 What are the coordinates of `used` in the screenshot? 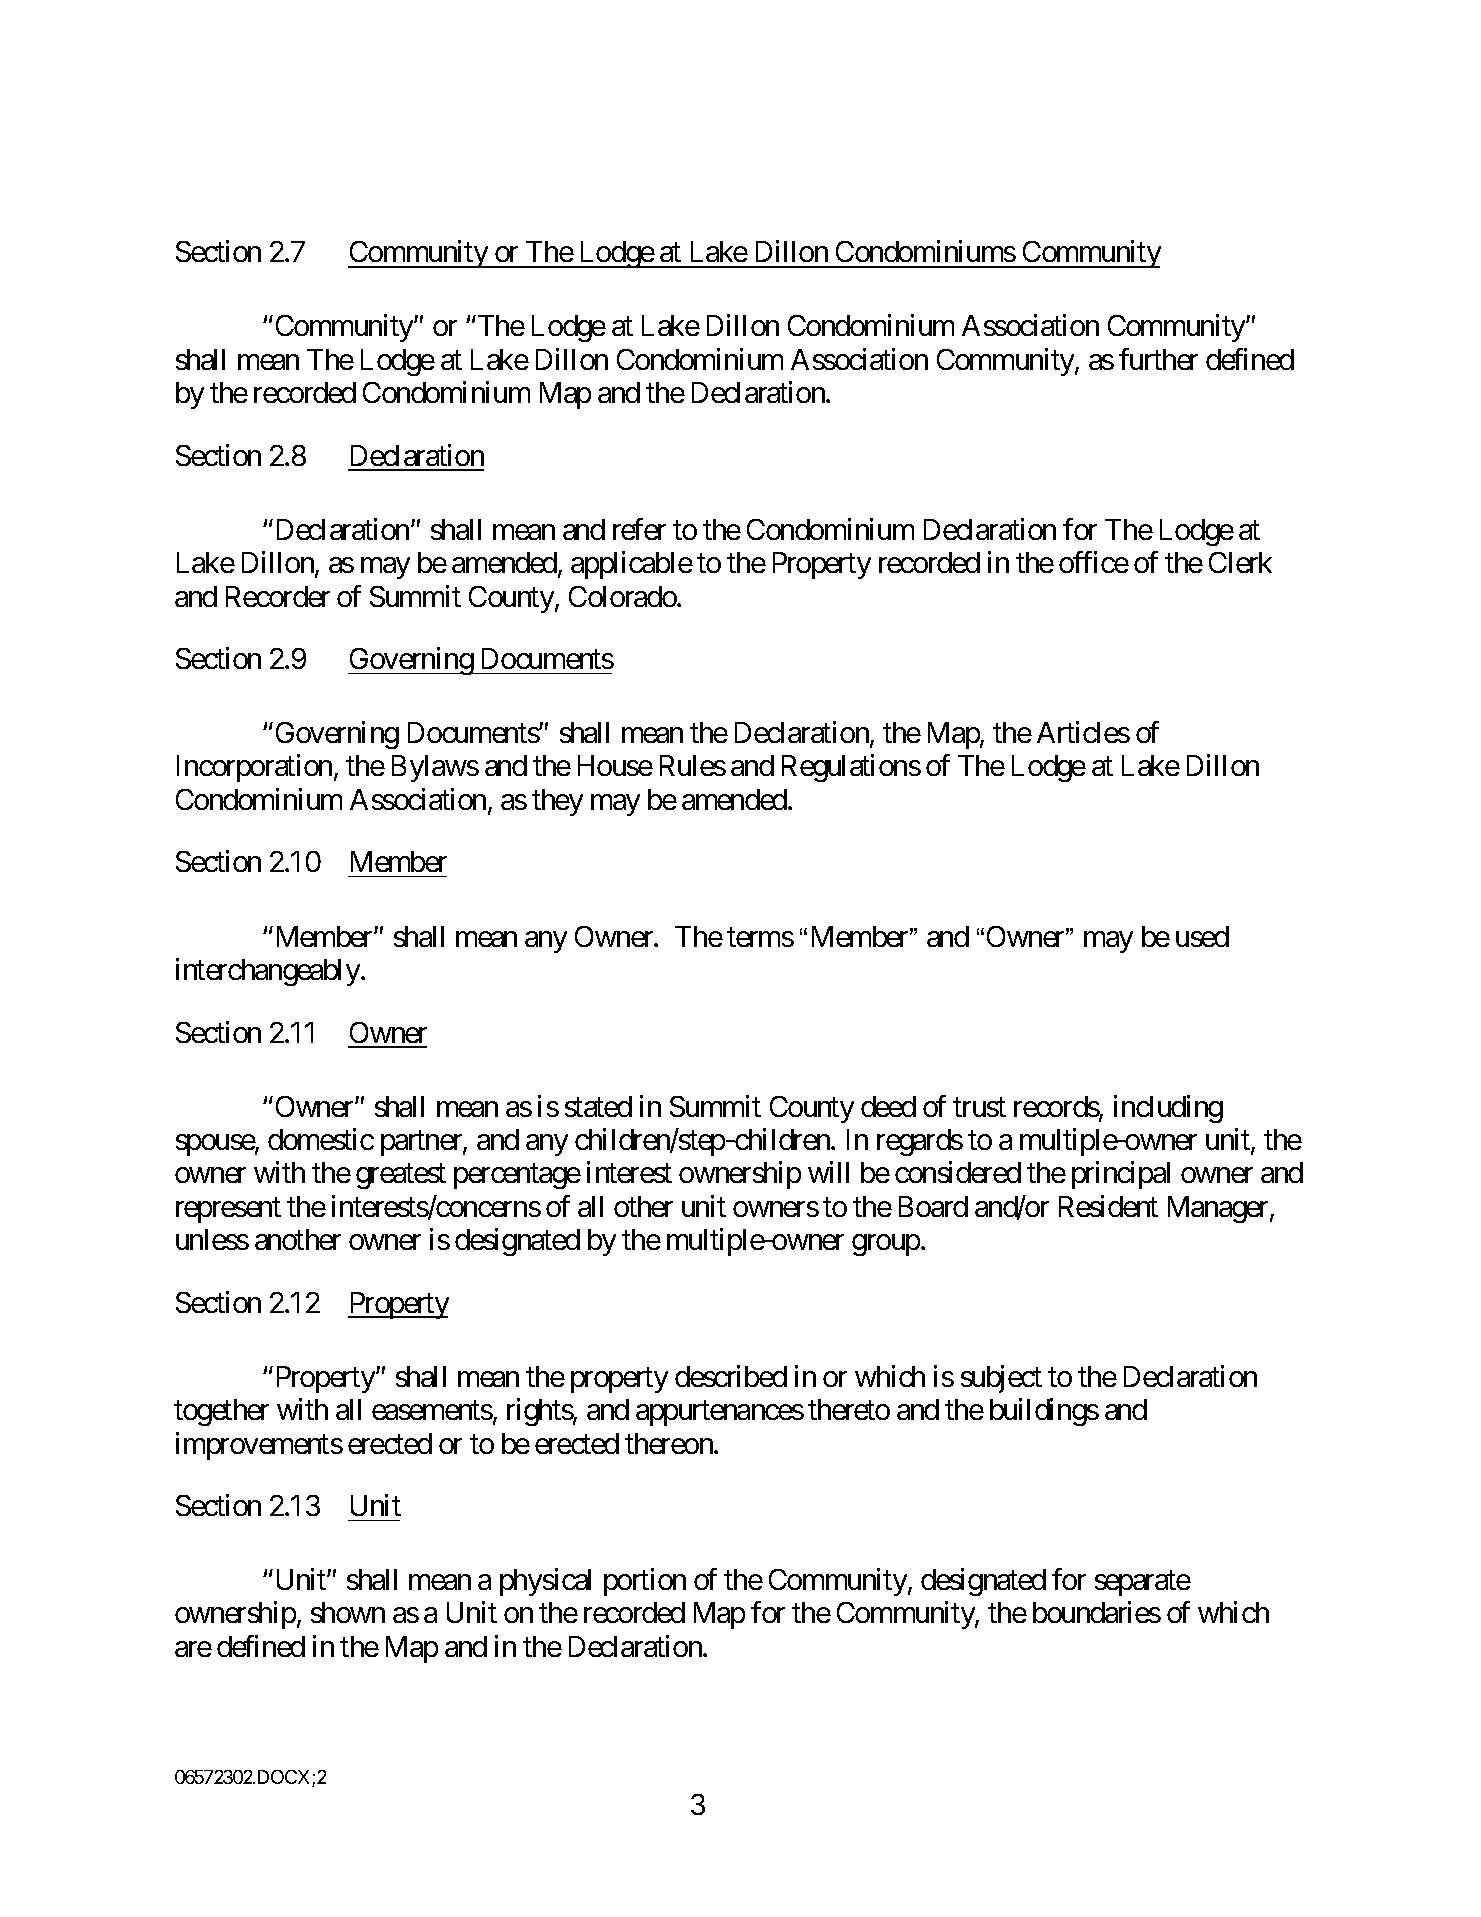 It's located at (1202, 936).
